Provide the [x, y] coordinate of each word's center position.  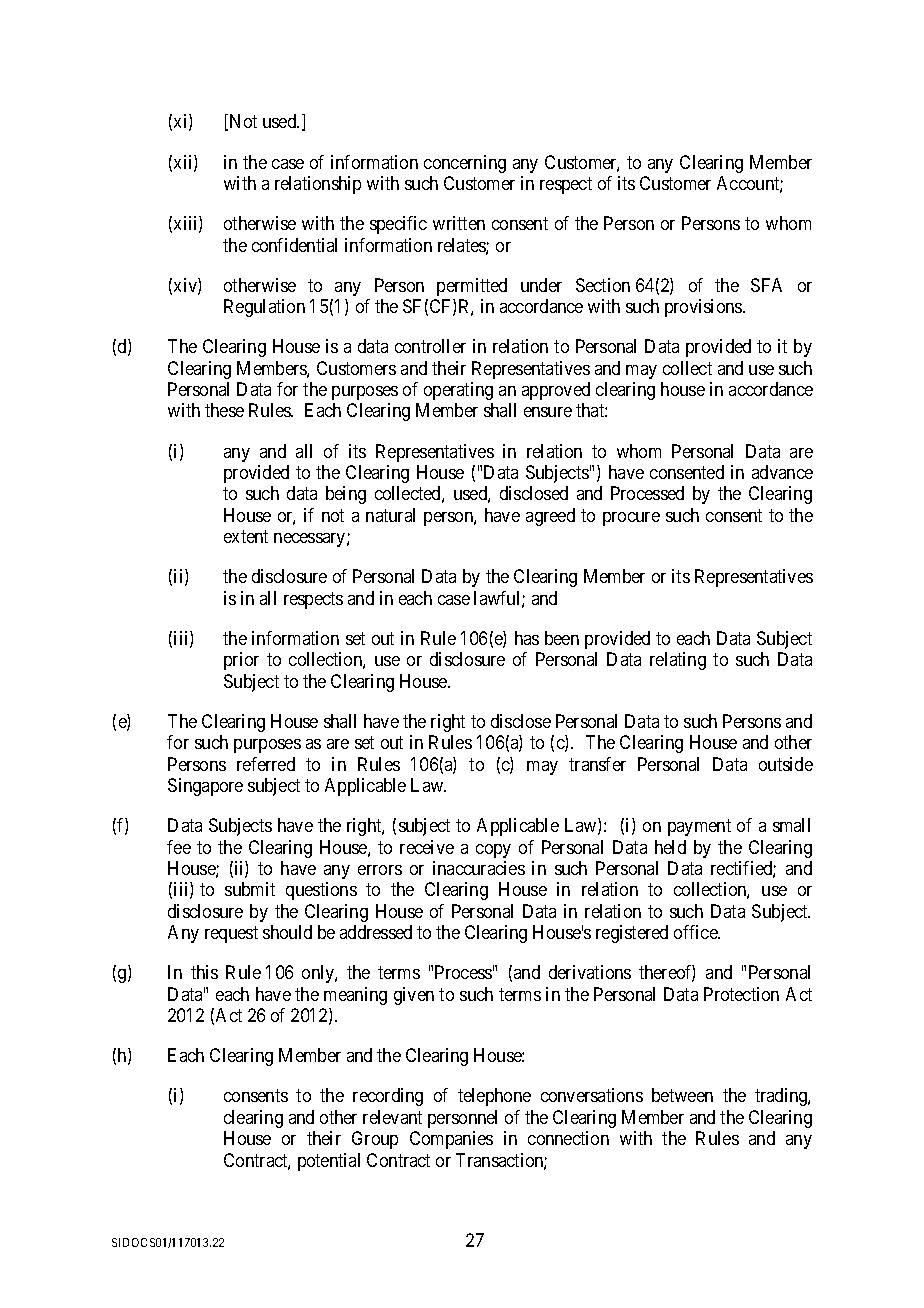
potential [329, 1162]
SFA [766, 285]
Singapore [205, 787]
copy [493, 851]
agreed [550, 517]
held [670, 847]
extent [246, 537]
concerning [465, 164]
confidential [294, 245]
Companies [451, 1140]
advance [782, 472]
